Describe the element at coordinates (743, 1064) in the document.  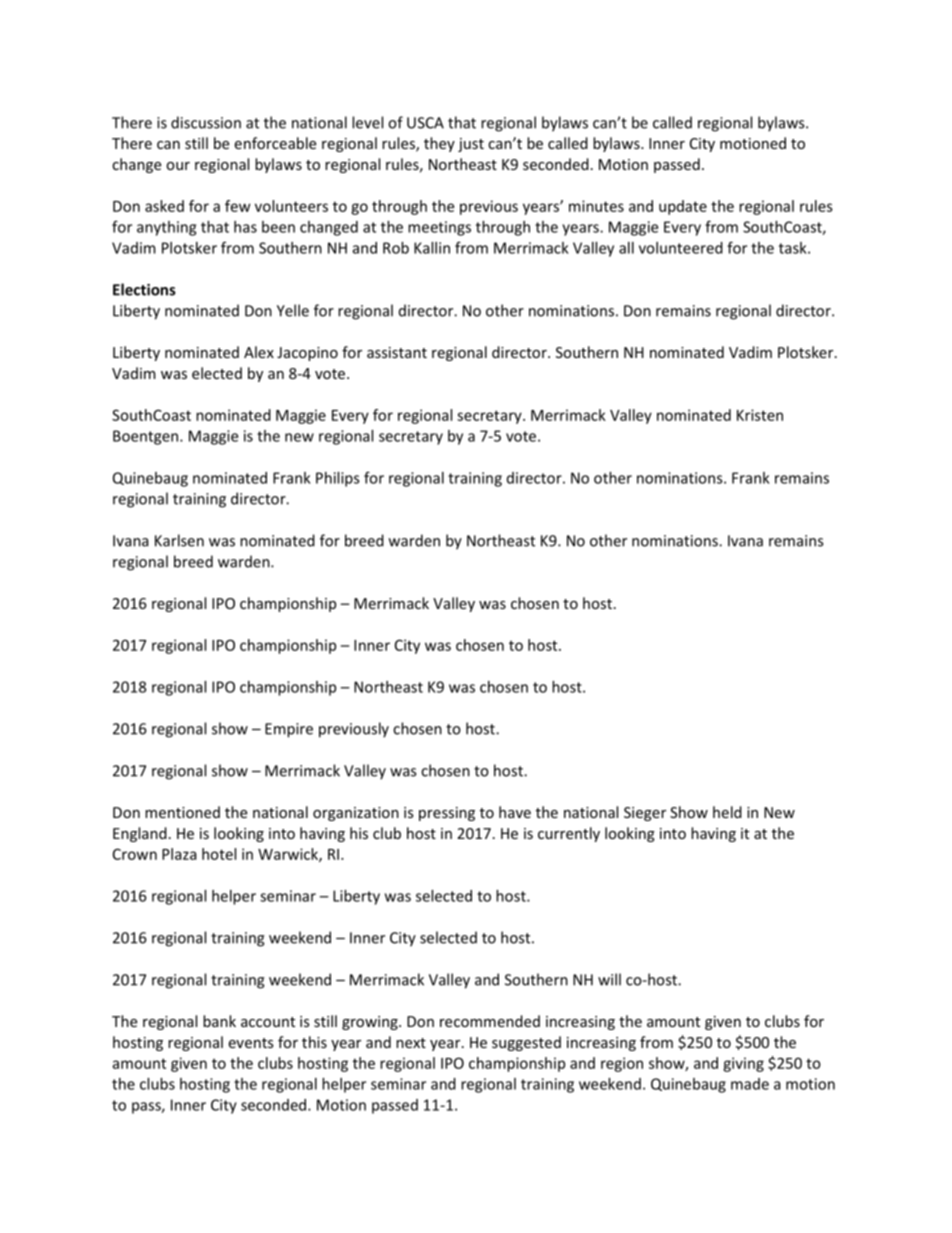
I see `giving` at that location.
